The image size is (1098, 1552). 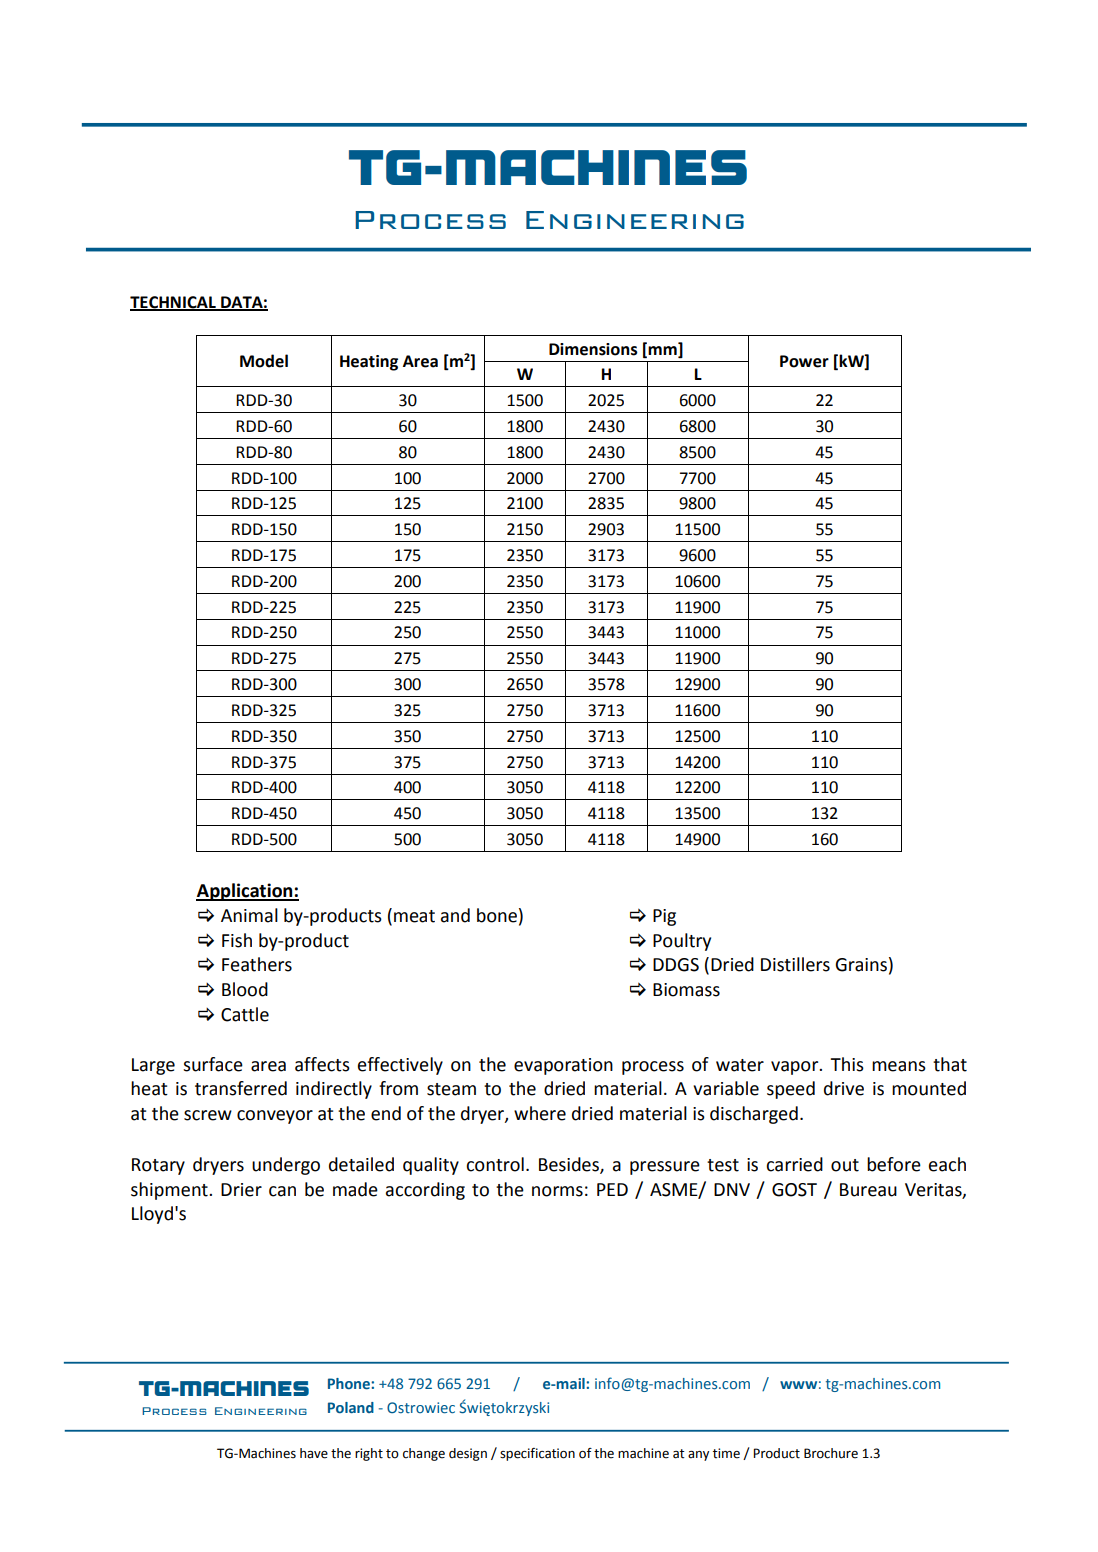 What do you see at coordinates (314, 1453) in the document?
I see `have` at bounding box center [314, 1453].
